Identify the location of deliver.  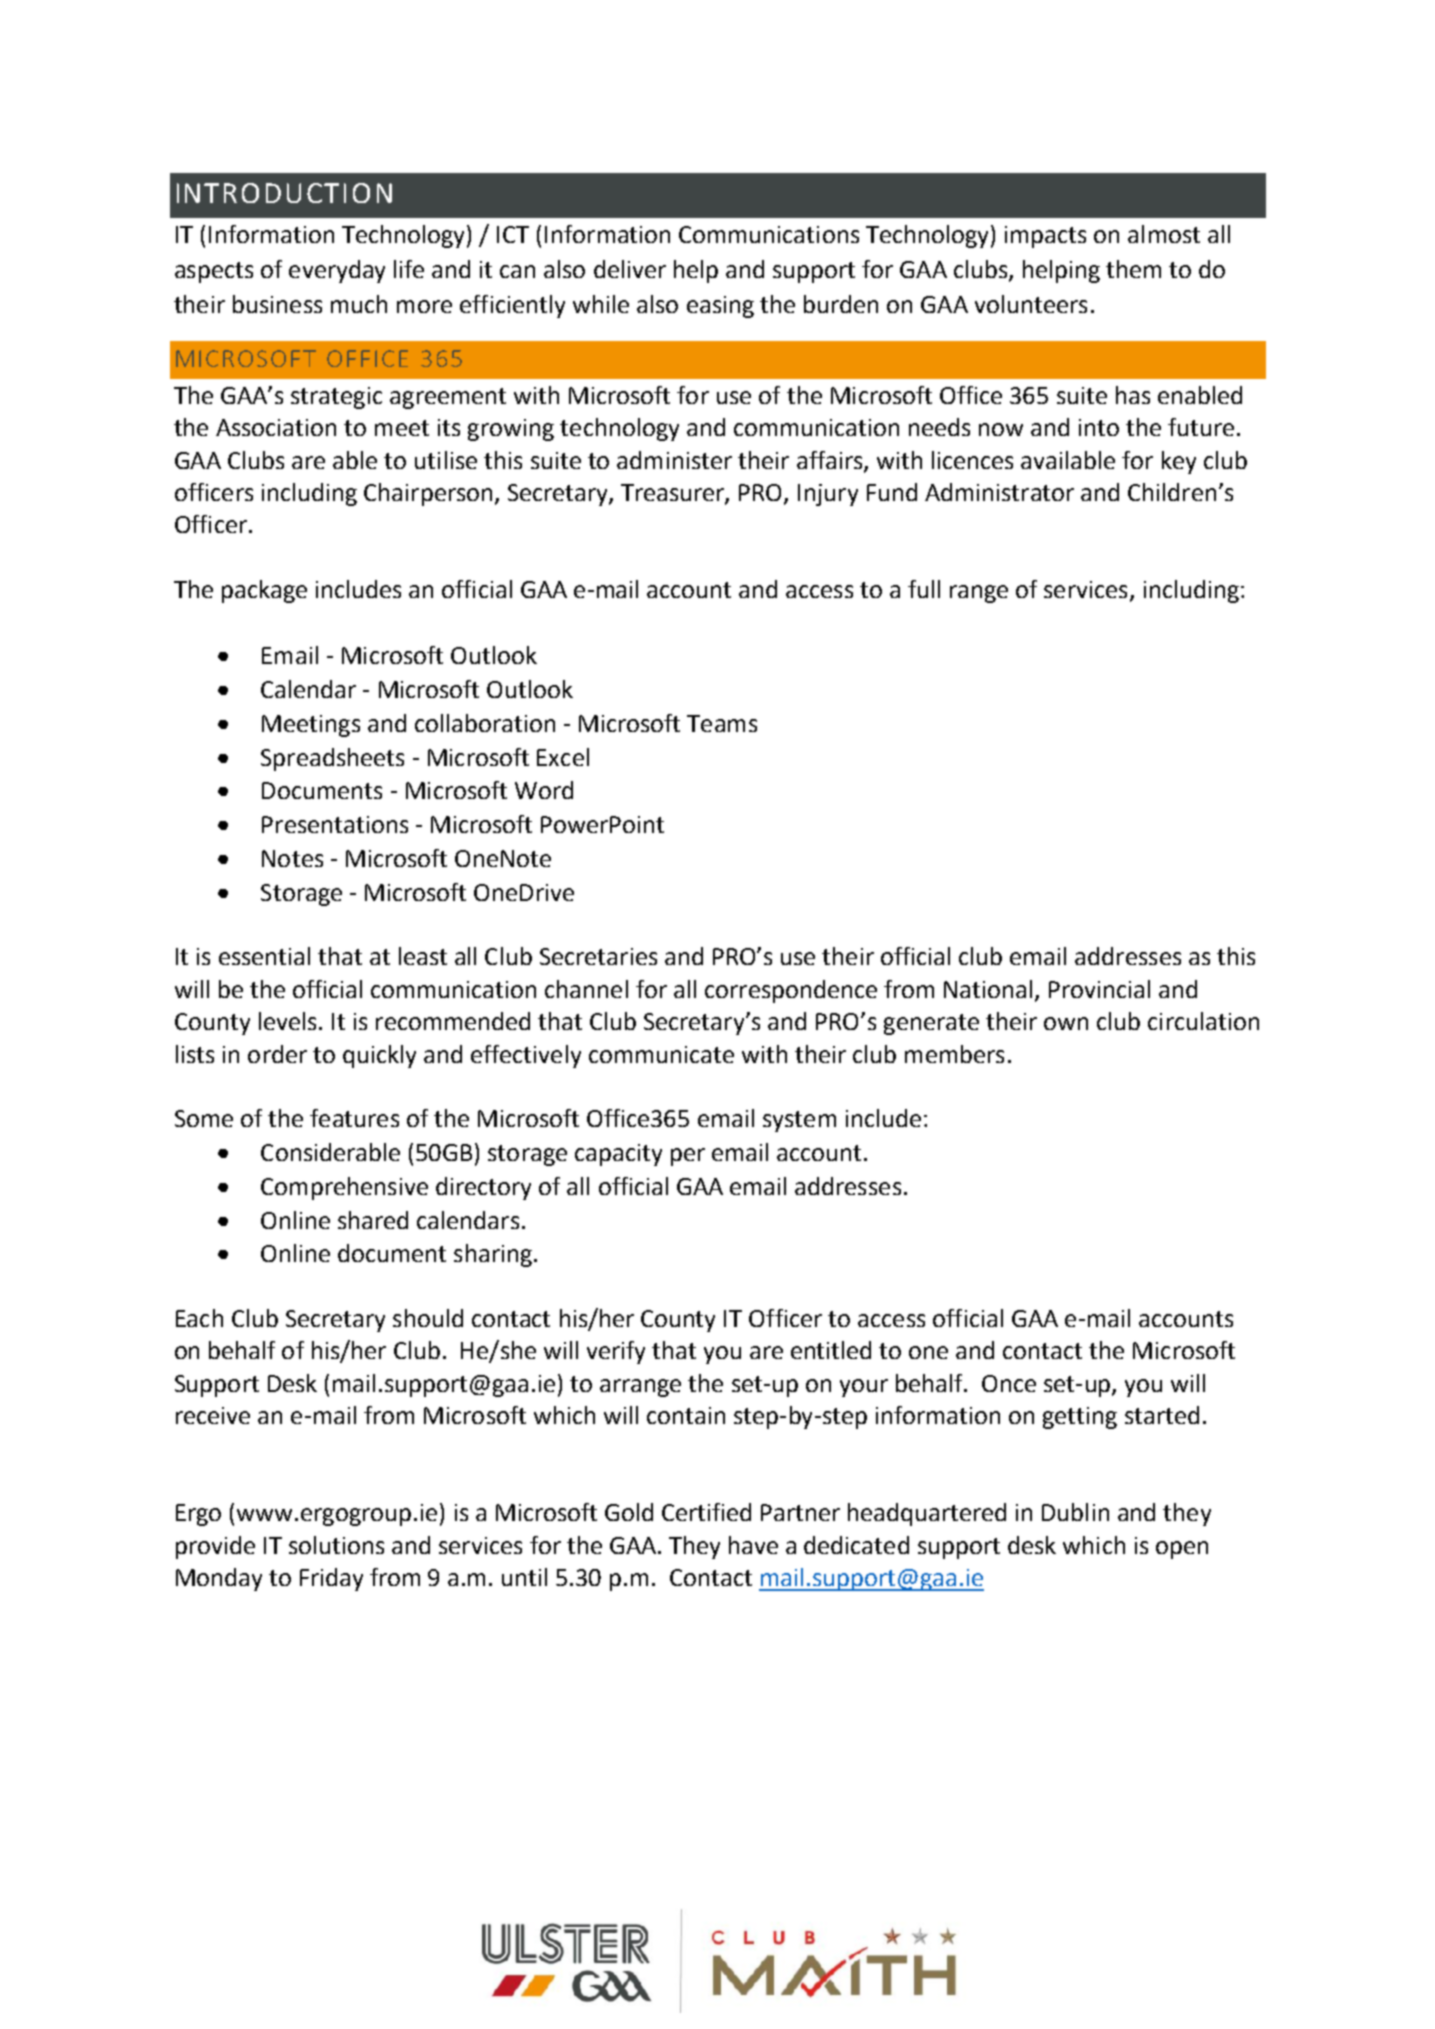
(630, 269).
